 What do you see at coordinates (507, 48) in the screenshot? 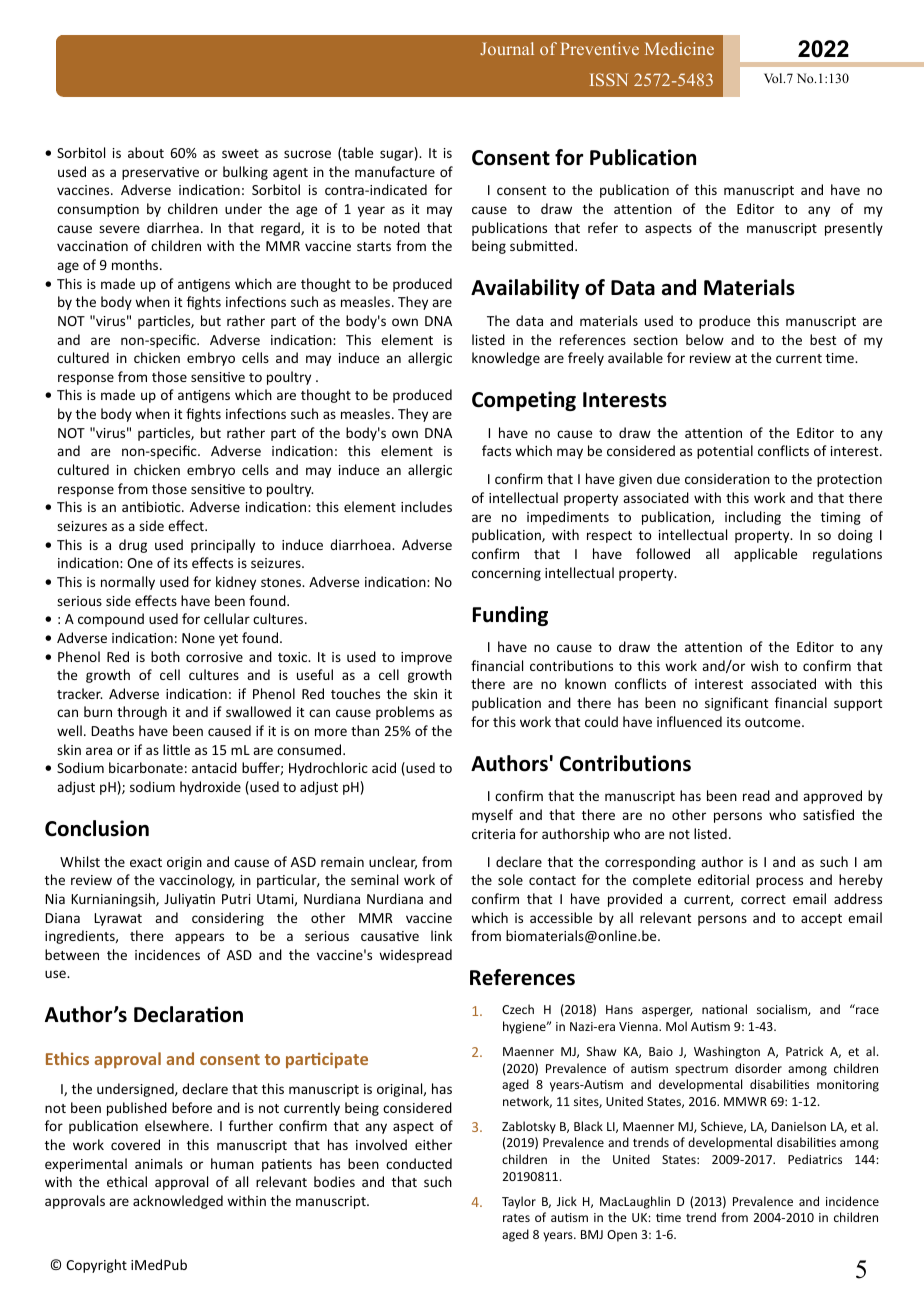
I see `Journal` at bounding box center [507, 48].
